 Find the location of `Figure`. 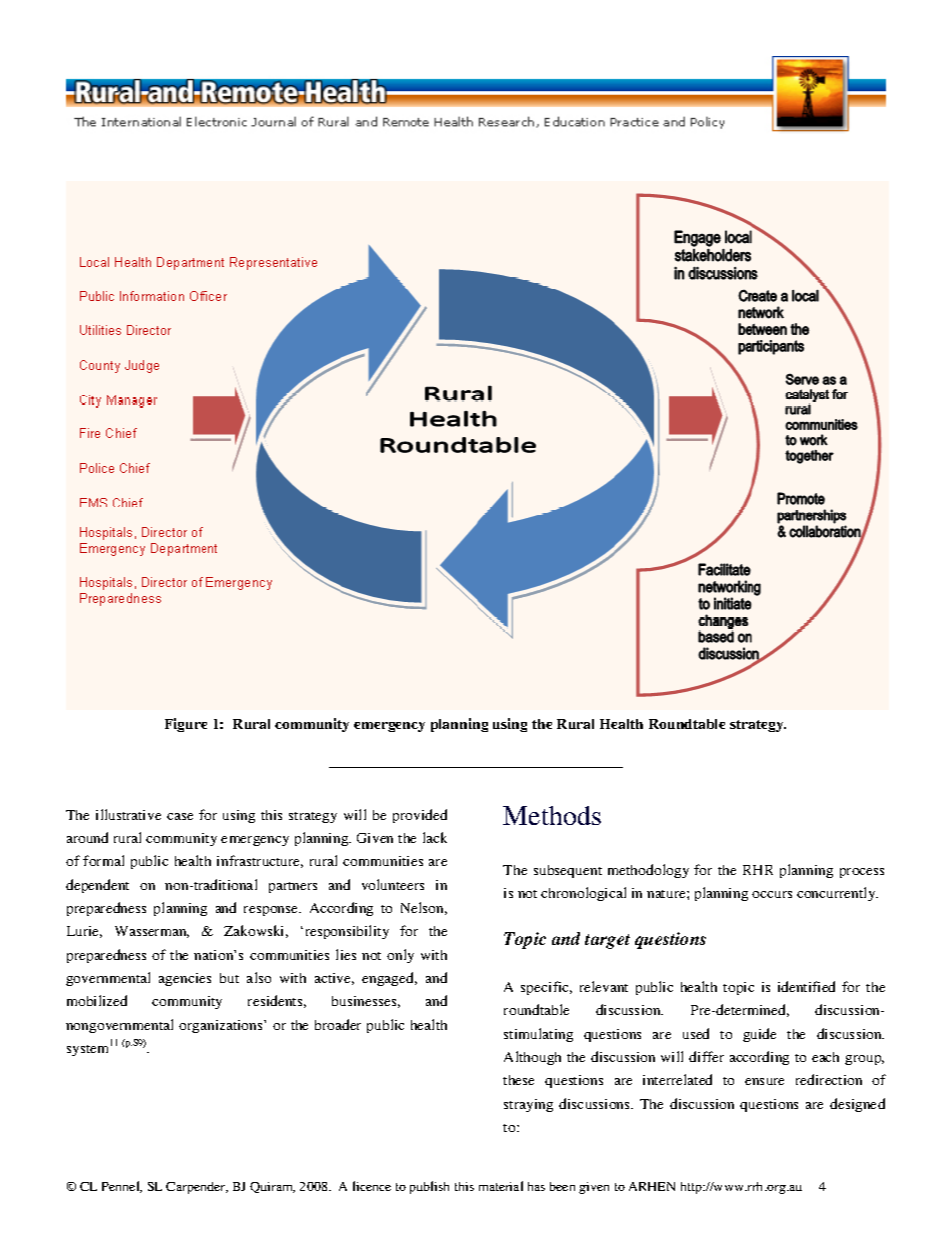

Figure is located at coordinates (186, 725).
